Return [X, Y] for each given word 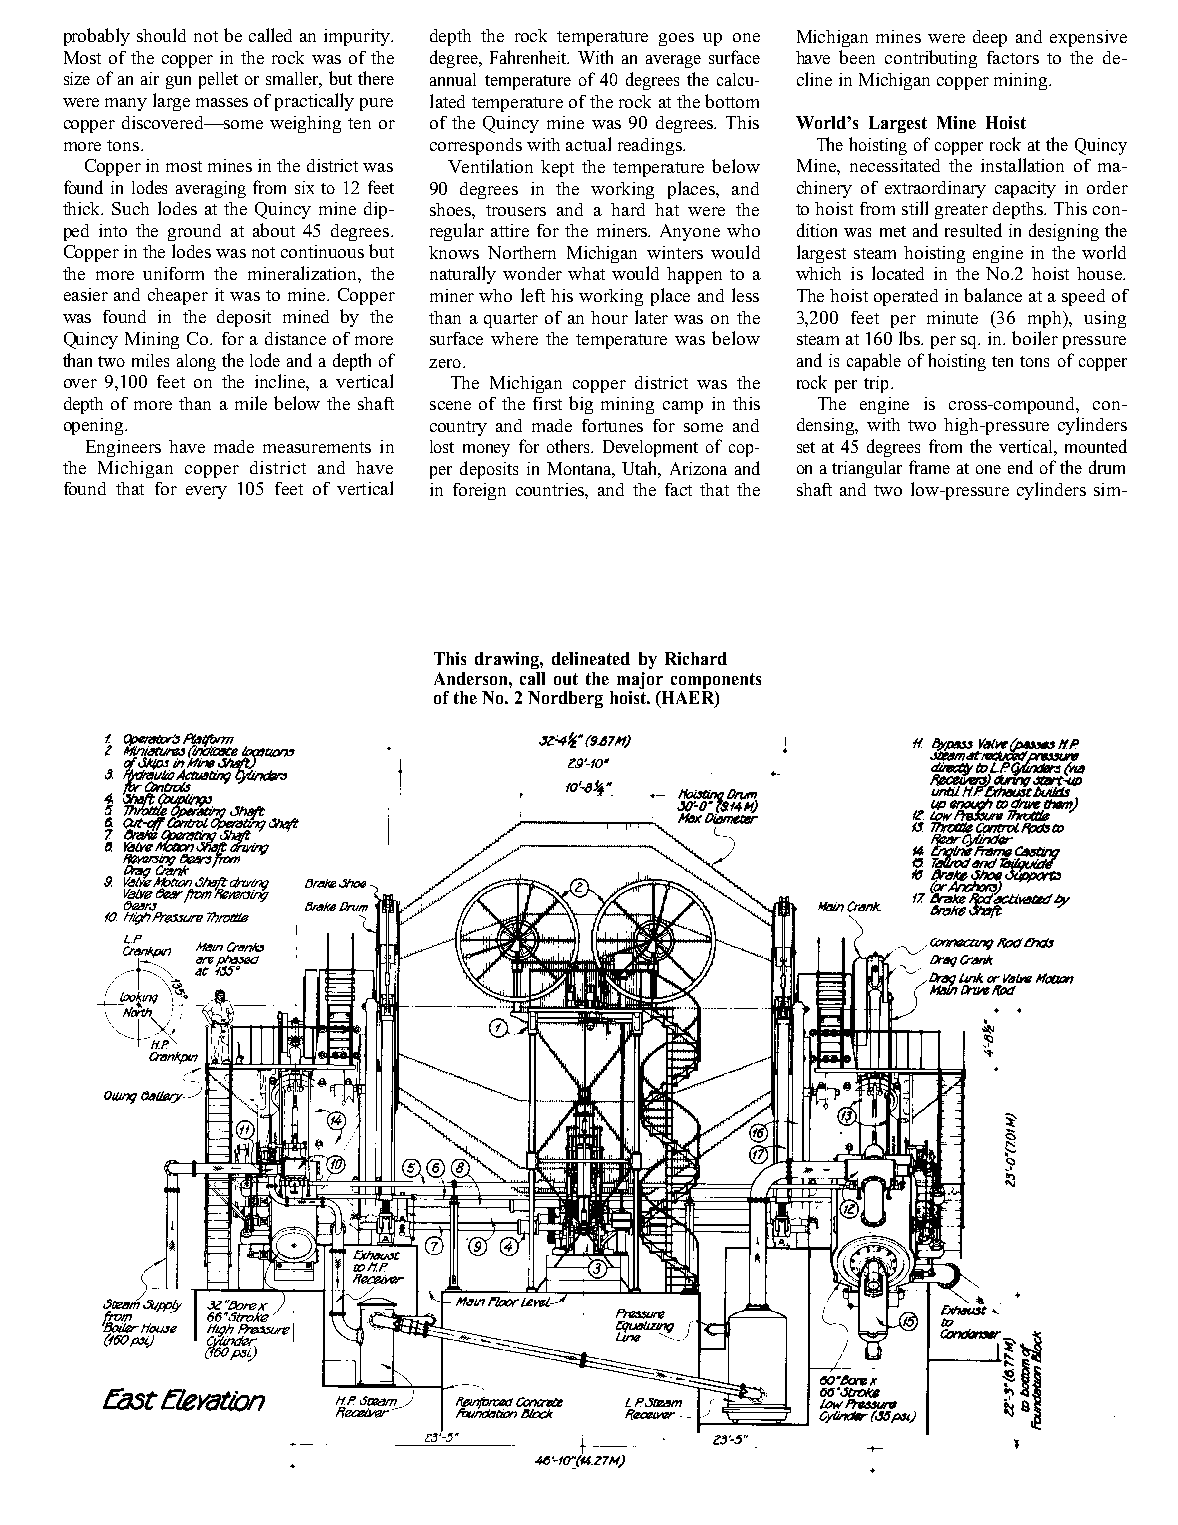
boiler [1035, 338]
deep [990, 38]
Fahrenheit [529, 57]
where [514, 338]
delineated [591, 658]
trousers [516, 210]
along [196, 362]
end [1020, 467]
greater [961, 211]
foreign [479, 491]
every [206, 492]
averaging [211, 189]
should [161, 35]
